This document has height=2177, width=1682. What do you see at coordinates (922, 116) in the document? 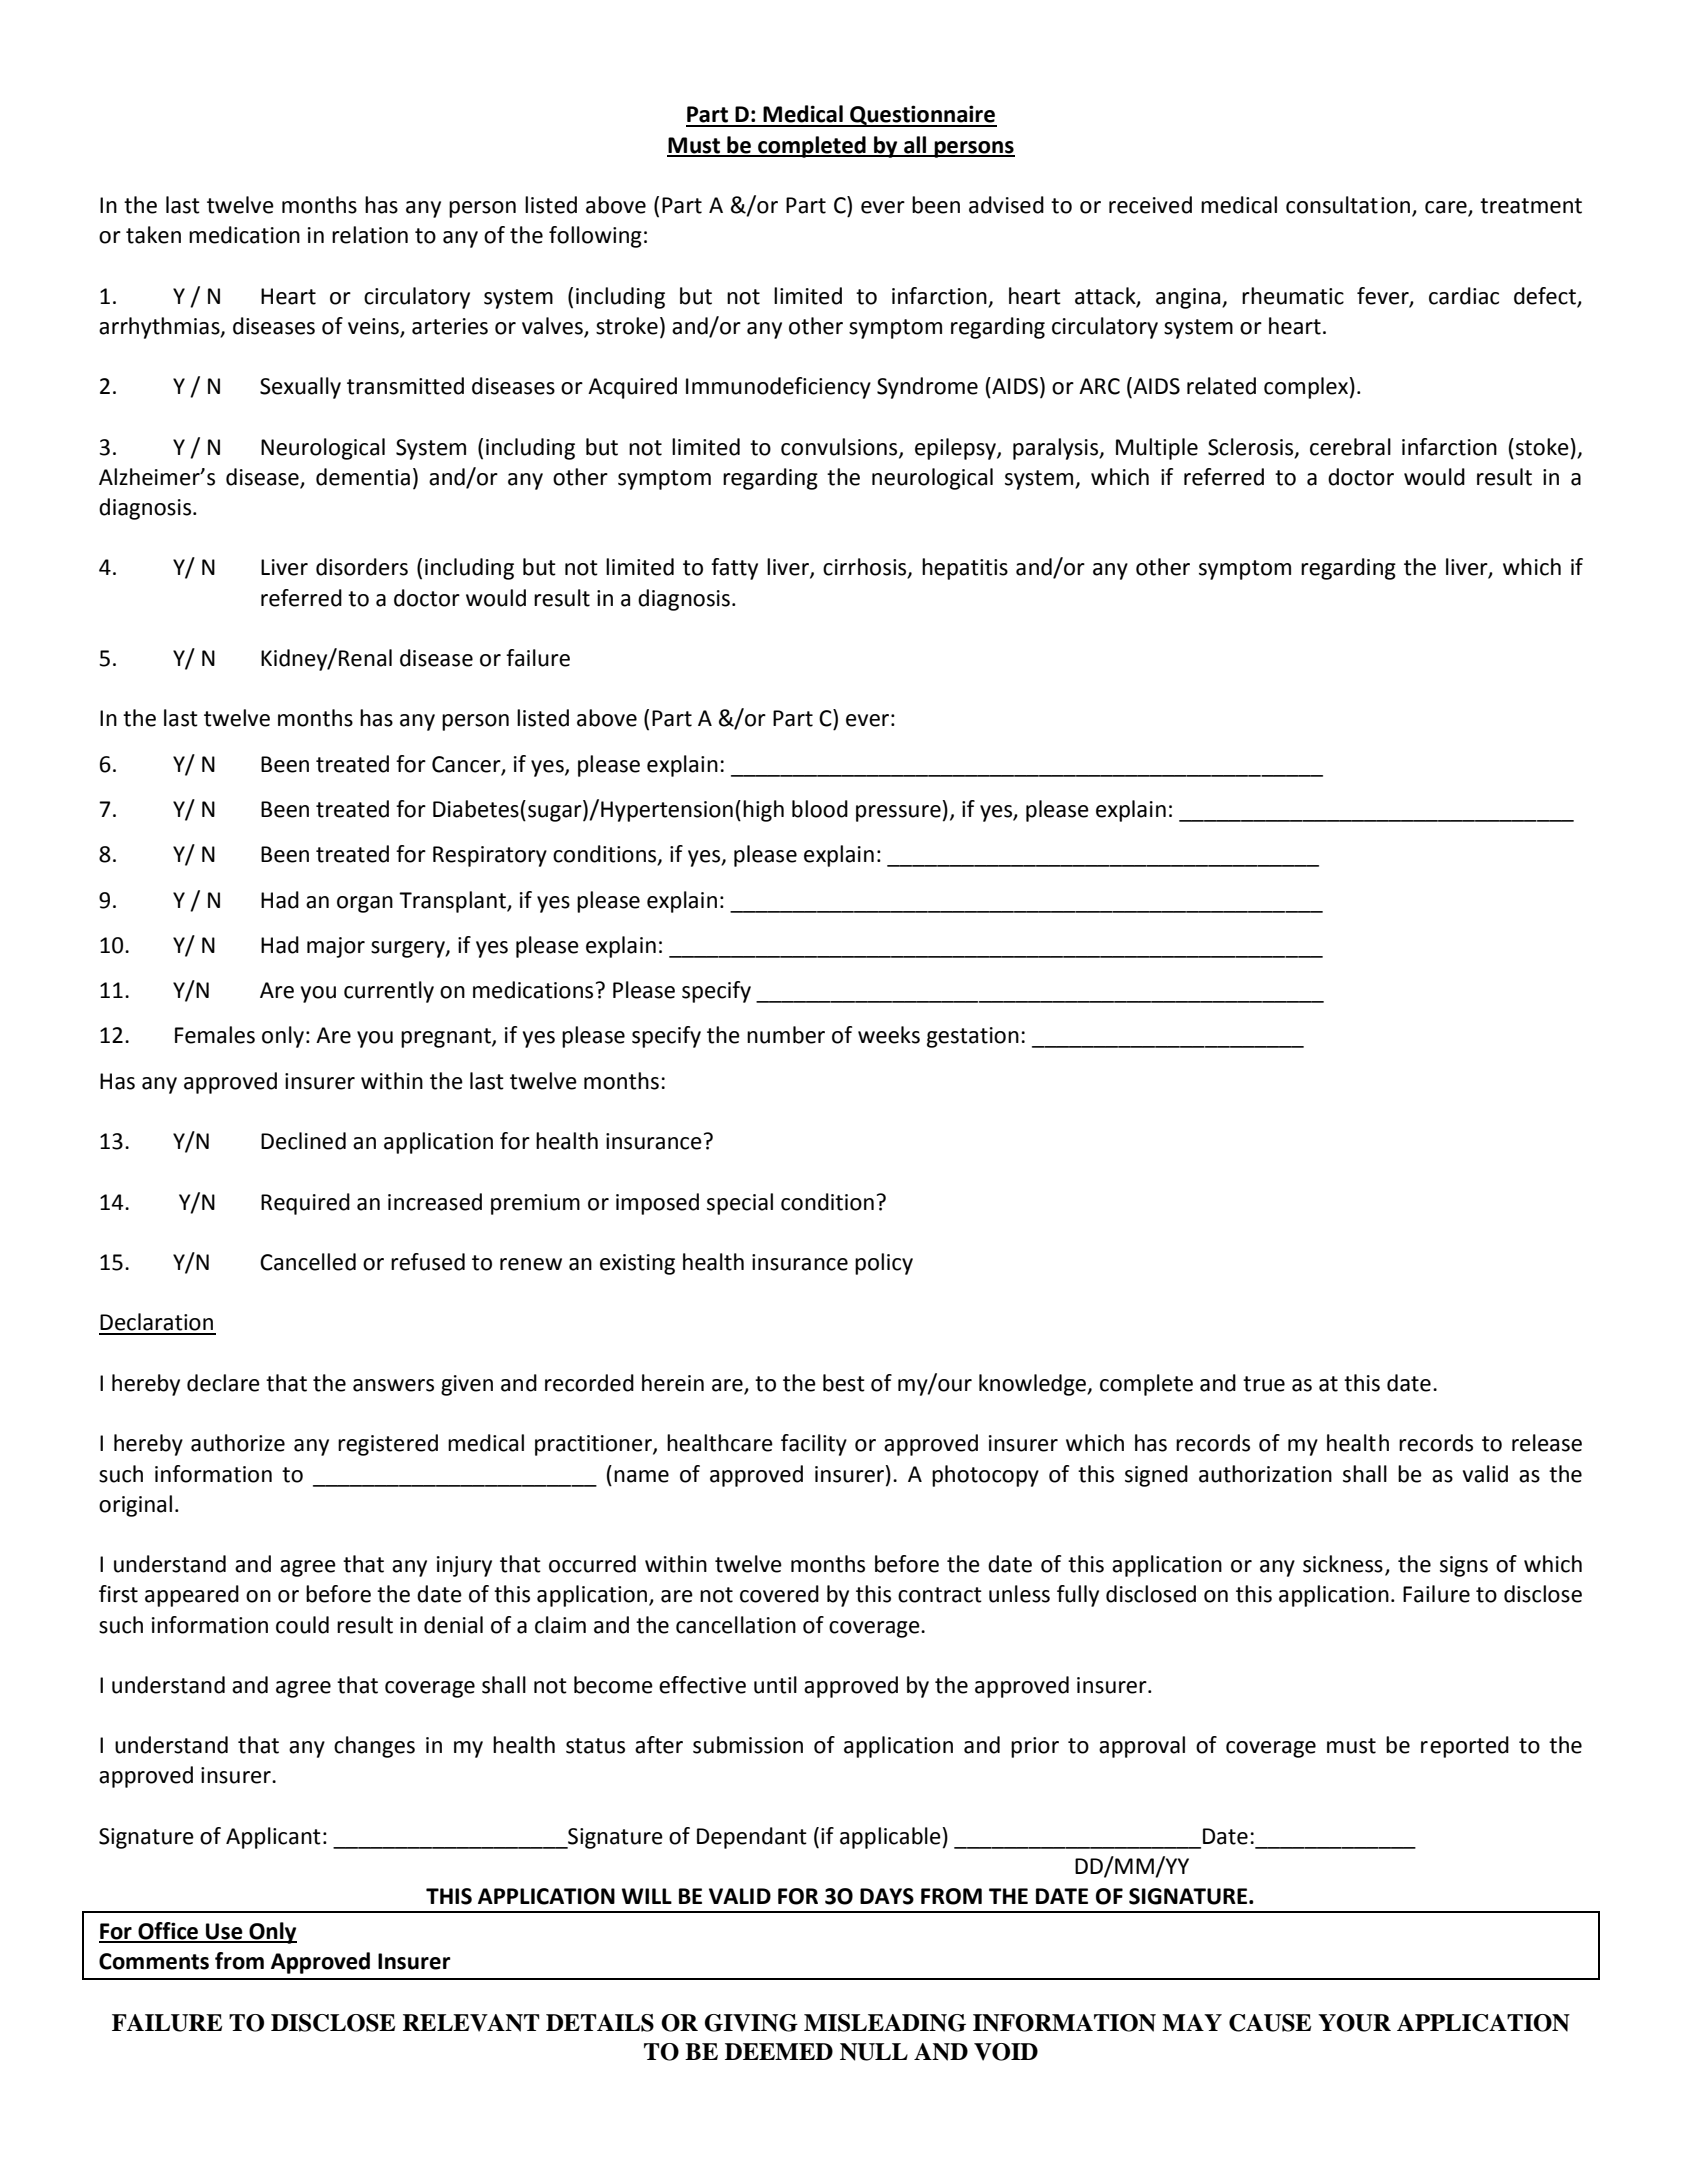
I see `Questionnaire` at bounding box center [922, 116].
